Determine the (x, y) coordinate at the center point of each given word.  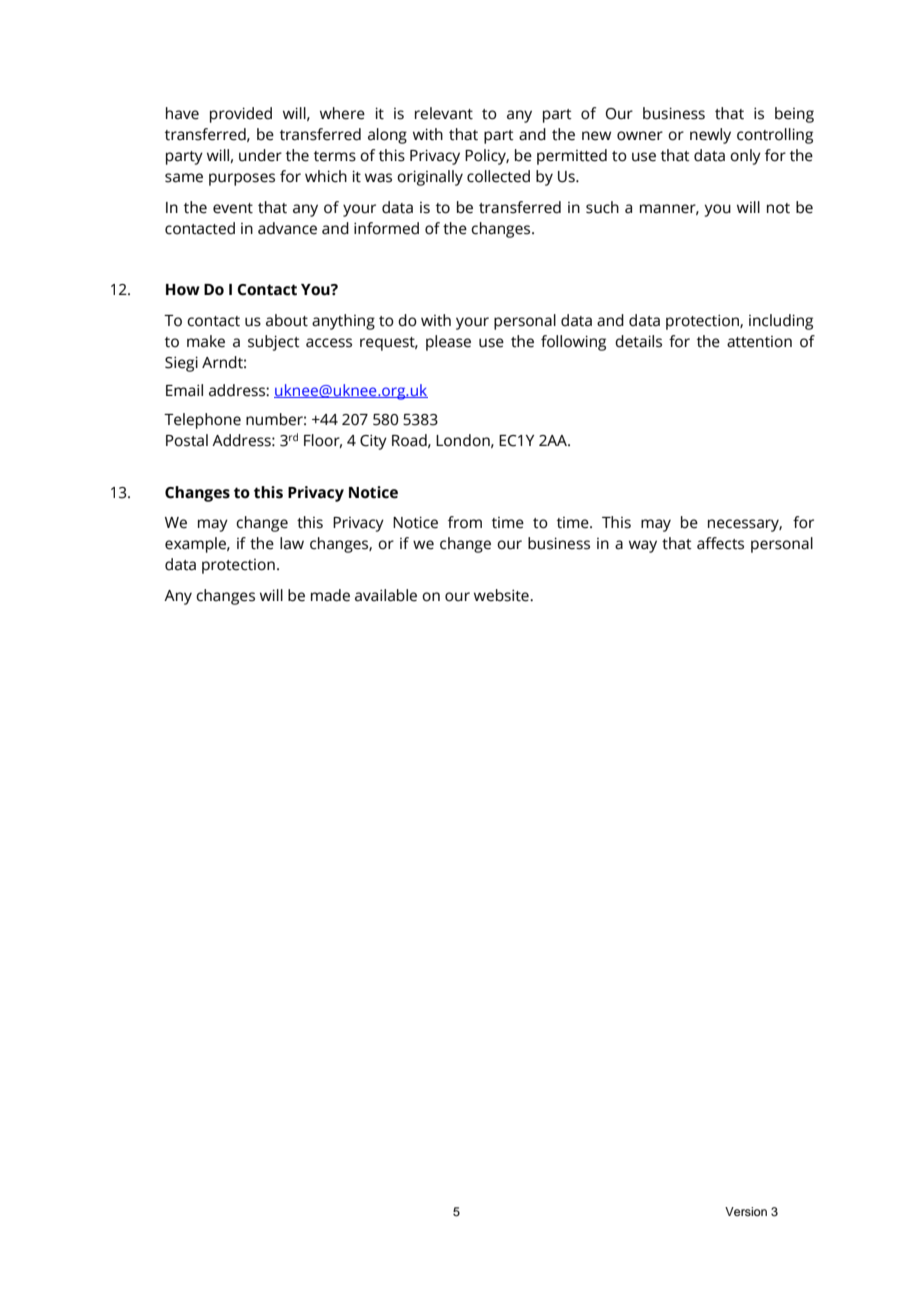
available (386, 595)
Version (746, 1211)
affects (720, 543)
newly (710, 136)
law (292, 543)
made (330, 595)
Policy (487, 157)
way (643, 546)
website (502, 595)
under (260, 155)
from (465, 522)
